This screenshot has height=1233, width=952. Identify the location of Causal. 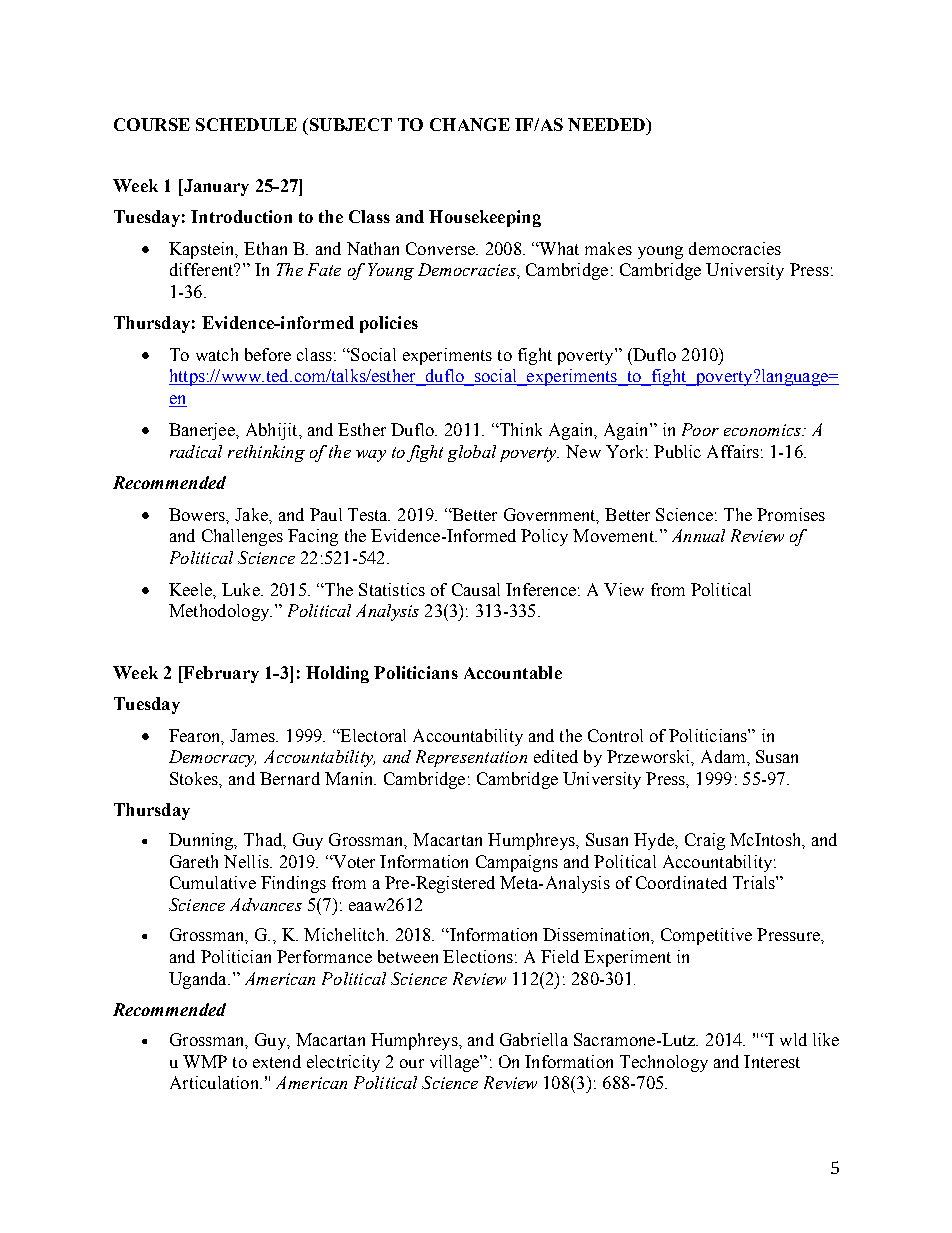
(476, 589).
